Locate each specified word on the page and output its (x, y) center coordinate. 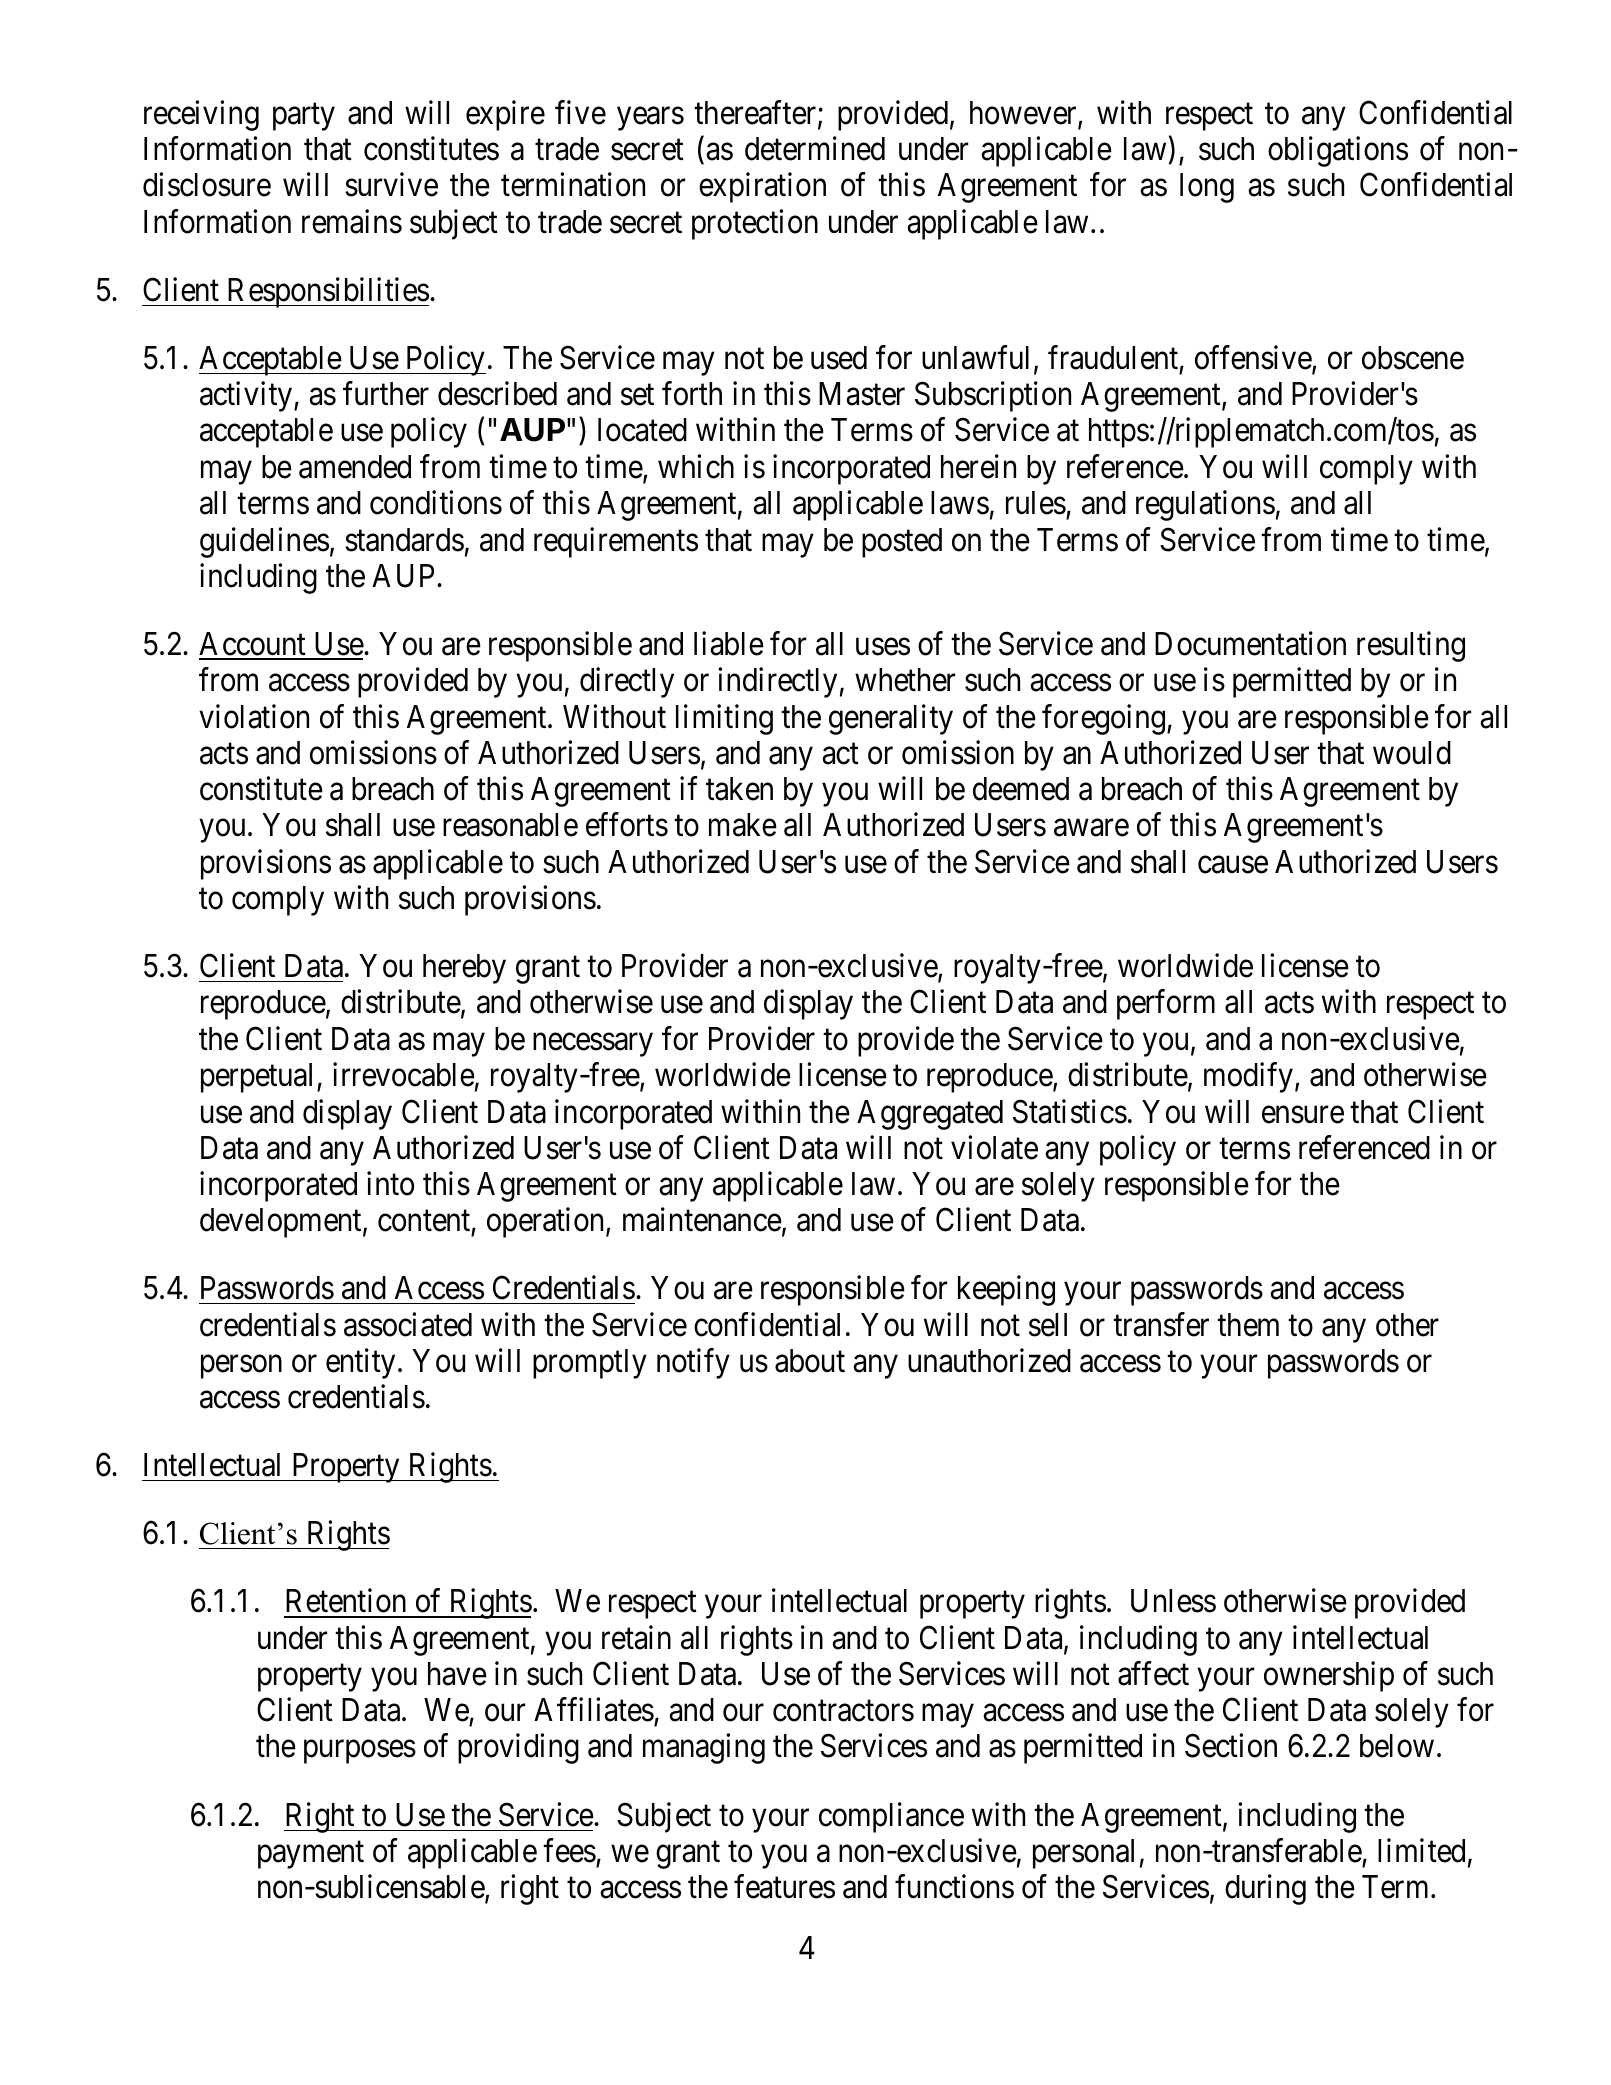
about (810, 1361)
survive (391, 185)
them (1248, 1325)
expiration (762, 188)
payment (311, 1855)
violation (254, 716)
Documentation (1250, 643)
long (1207, 188)
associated (408, 1324)
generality (891, 719)
